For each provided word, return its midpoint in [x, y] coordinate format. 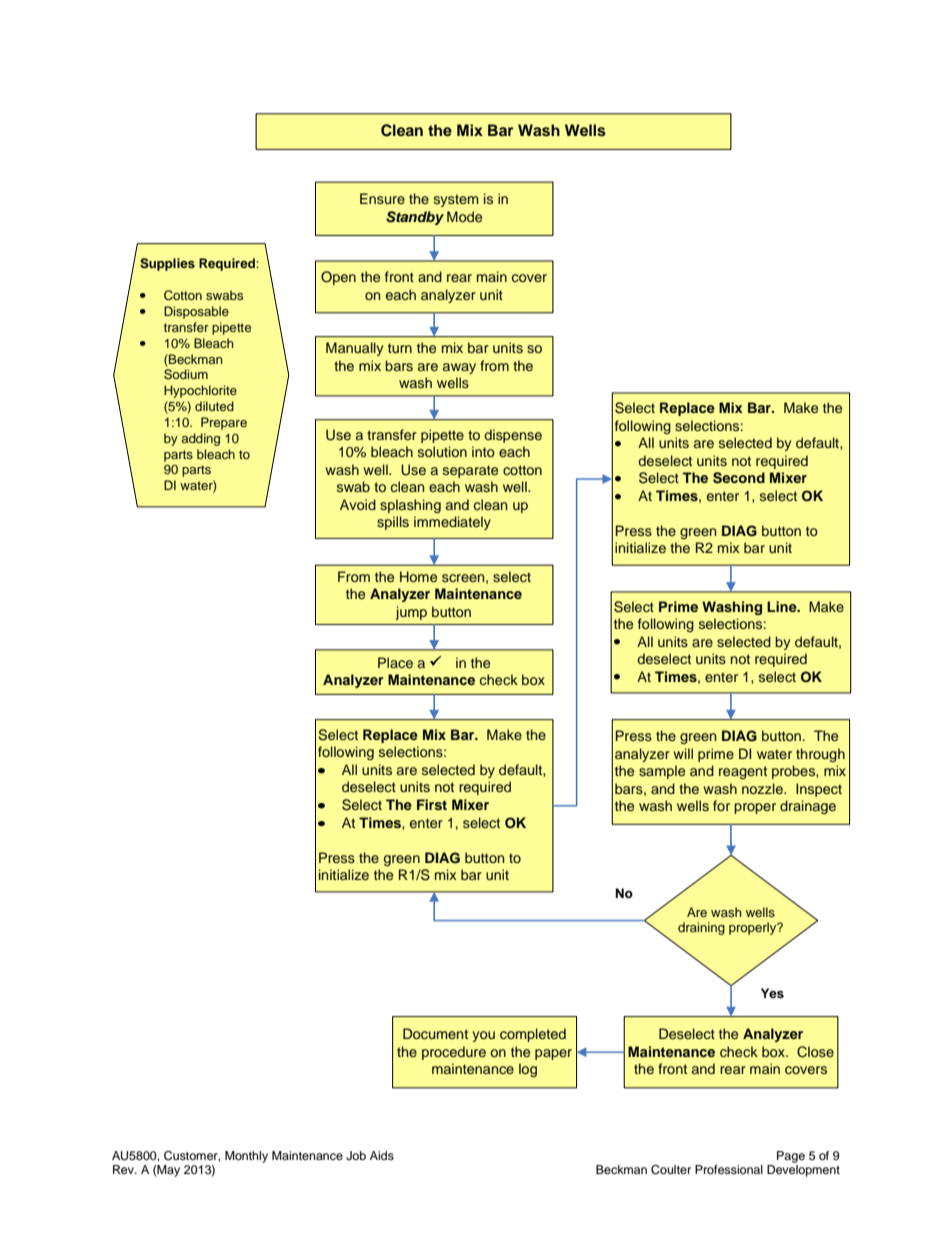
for [721, 805]
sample [662, 772]
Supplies [167, 264]
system [456, 200]
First [432, 804]
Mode [464, 216]
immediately [452, 523]
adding [200, 439]
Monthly [246, 1157]
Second [739, 478]
